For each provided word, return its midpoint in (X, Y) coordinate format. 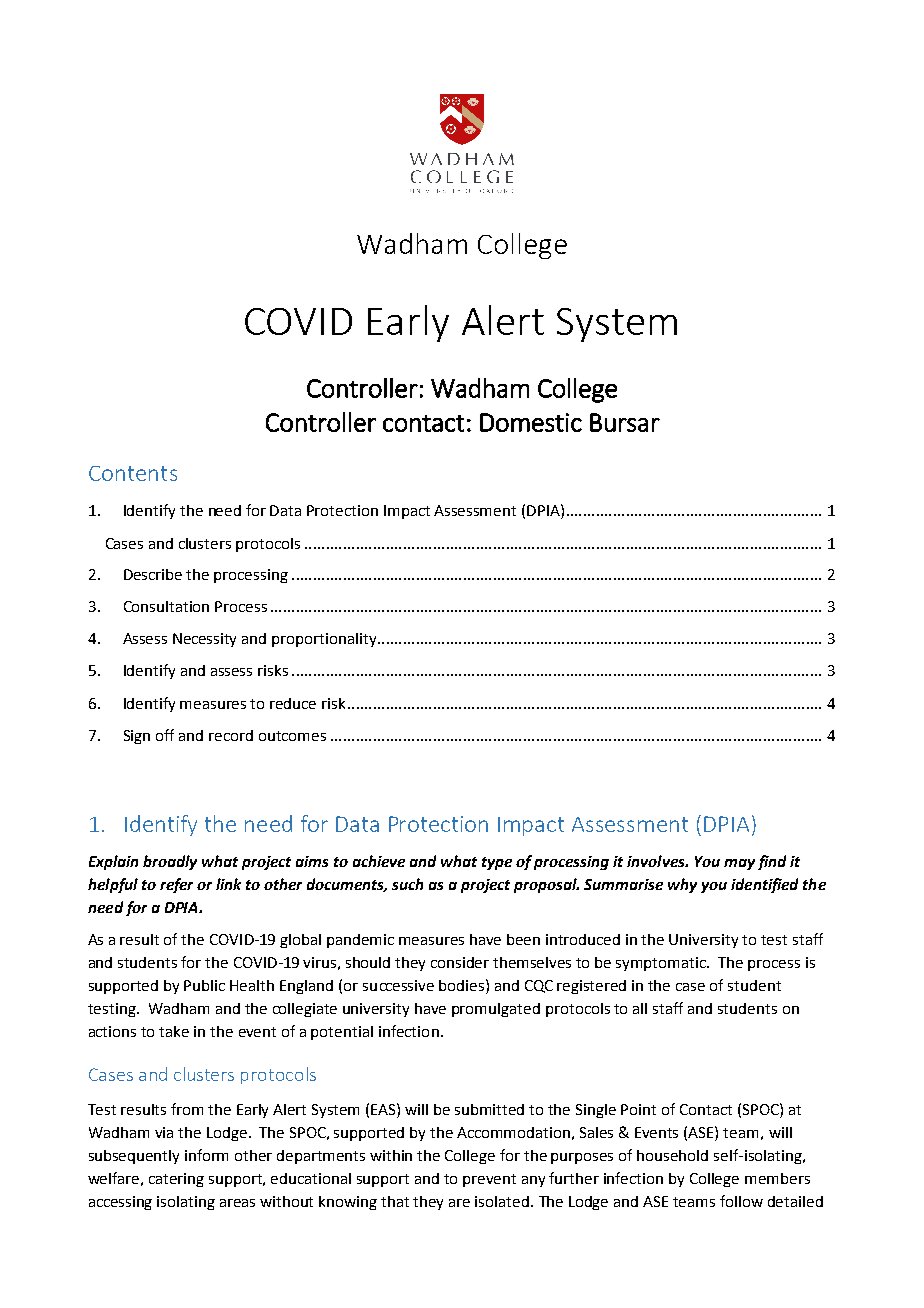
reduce (293, 703)
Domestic (531, 422)
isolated (503, 1201)
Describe (153, 574)
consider (460, 962)
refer (176, 885)
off (165, 735)
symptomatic (662, 964)
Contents (133, 473)
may (739, 864)
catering (176, 1180)
